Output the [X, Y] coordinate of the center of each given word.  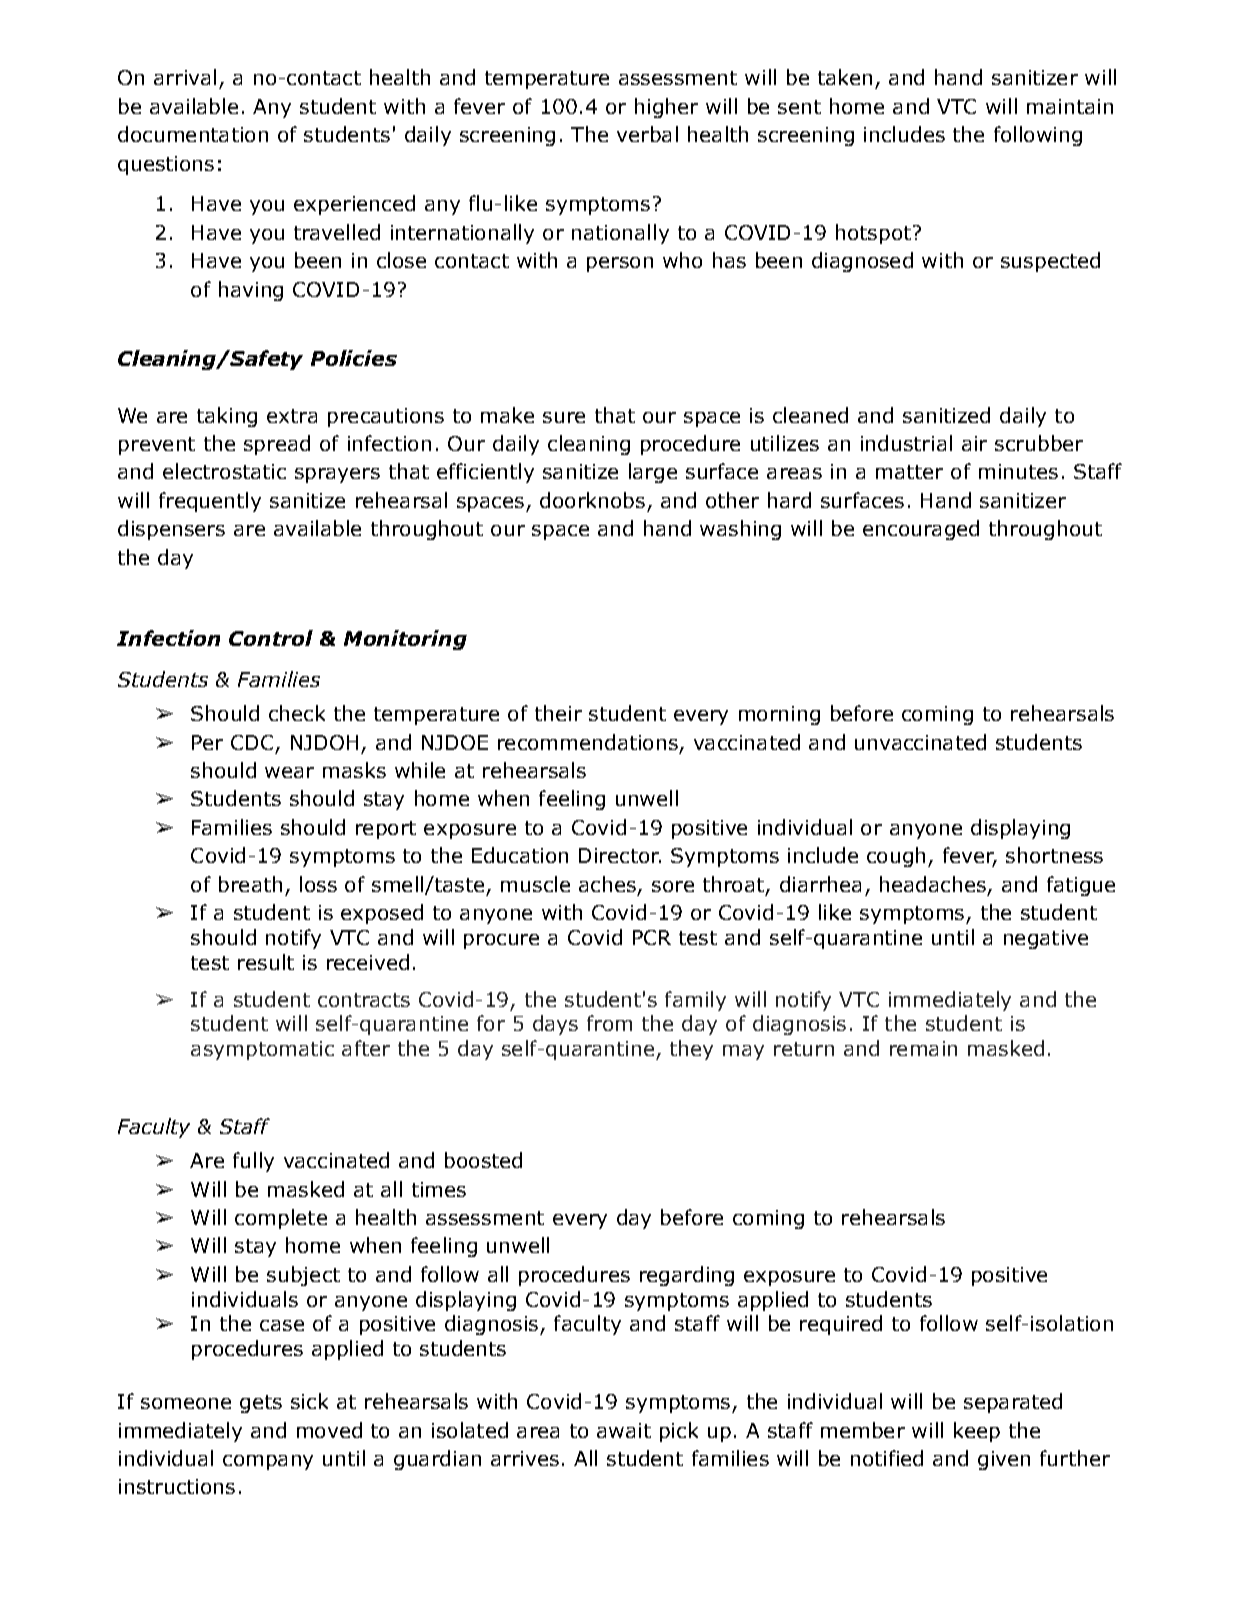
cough [896, 857]
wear [289, 772]
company [268, 1462]
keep [977, 1432]
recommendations [588, 742]
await [624, 1430]
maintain [1070, 106]
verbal [647, 134]
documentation [193, 134]
